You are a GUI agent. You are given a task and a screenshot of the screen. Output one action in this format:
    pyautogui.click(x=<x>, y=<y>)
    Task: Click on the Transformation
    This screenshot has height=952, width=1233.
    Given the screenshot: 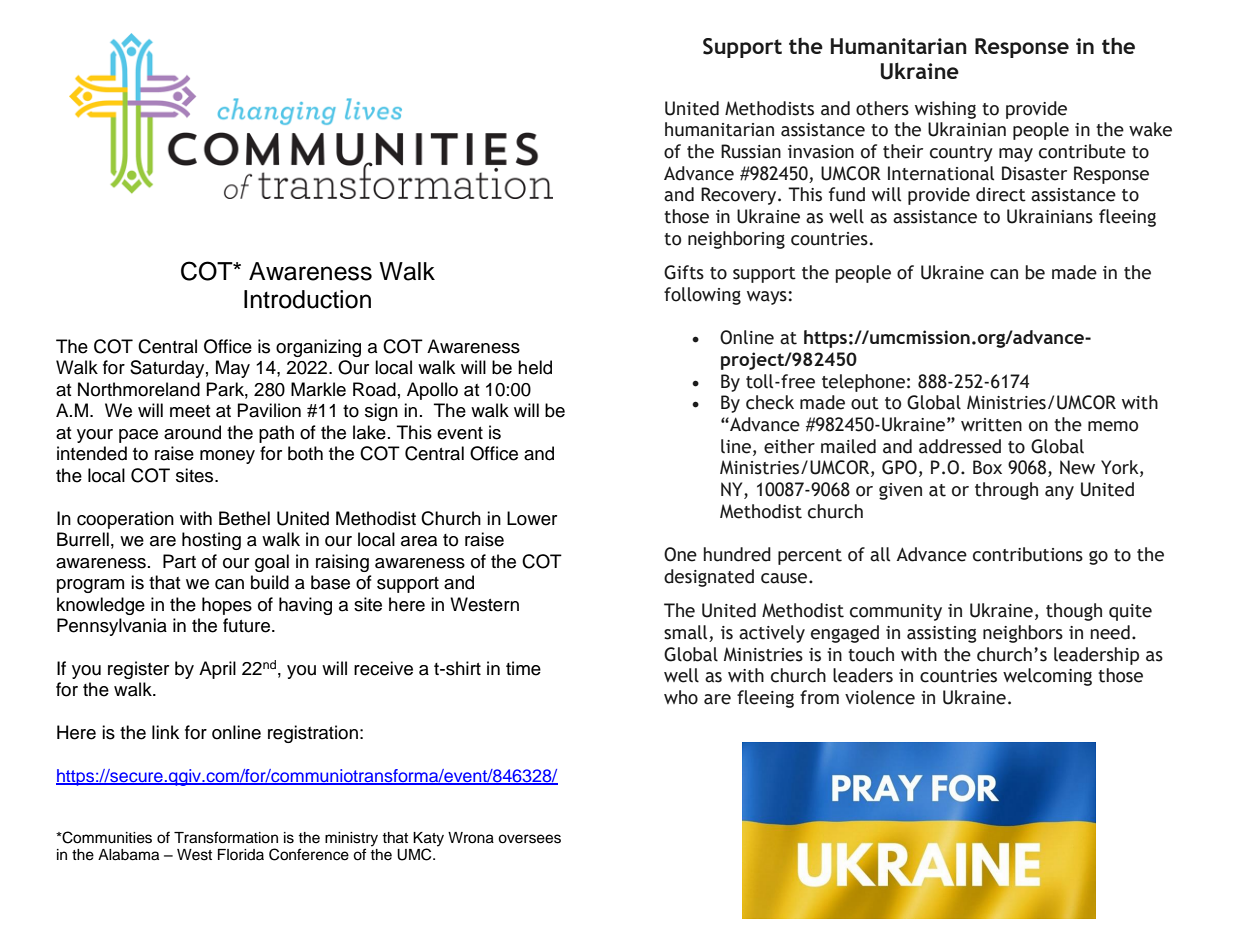 What is the action you would take?
    pyautogui.click(x=226, y=837)
